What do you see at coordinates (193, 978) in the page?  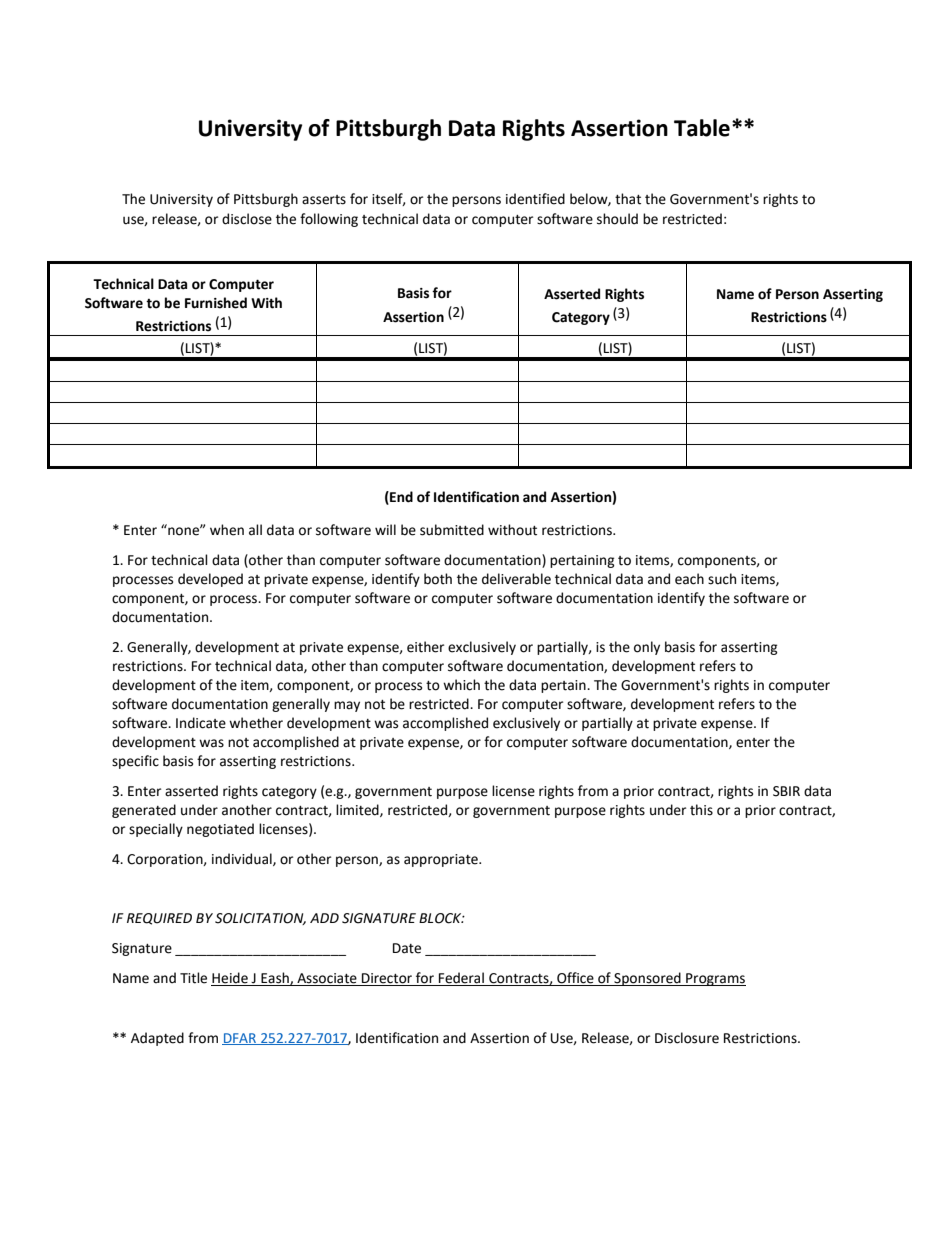 I see `Title` at bounding box center [193, 978].
